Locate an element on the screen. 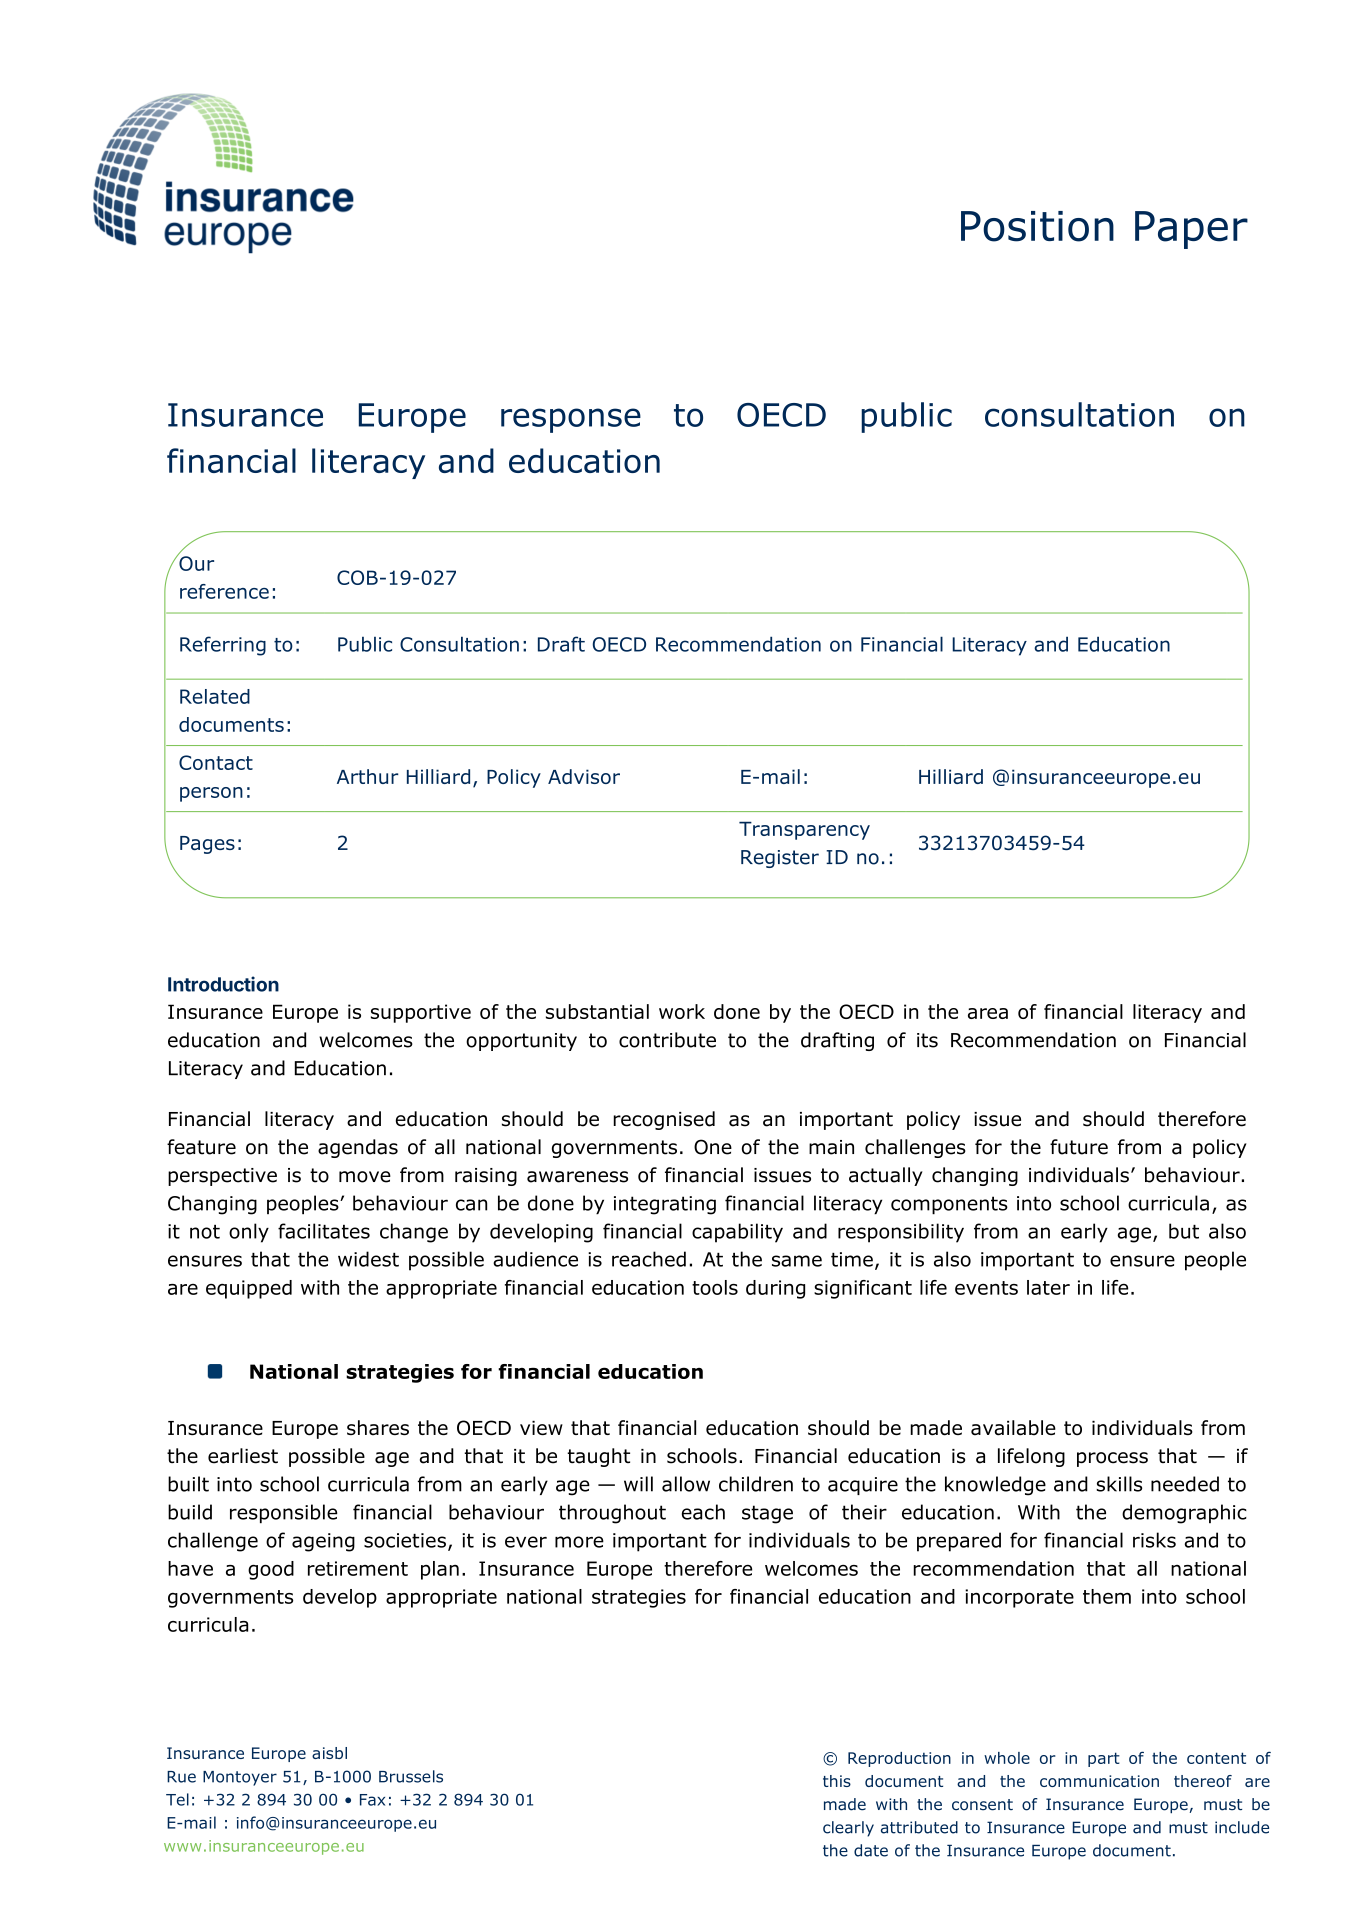  allow is located at coordinates (686, 1484).
